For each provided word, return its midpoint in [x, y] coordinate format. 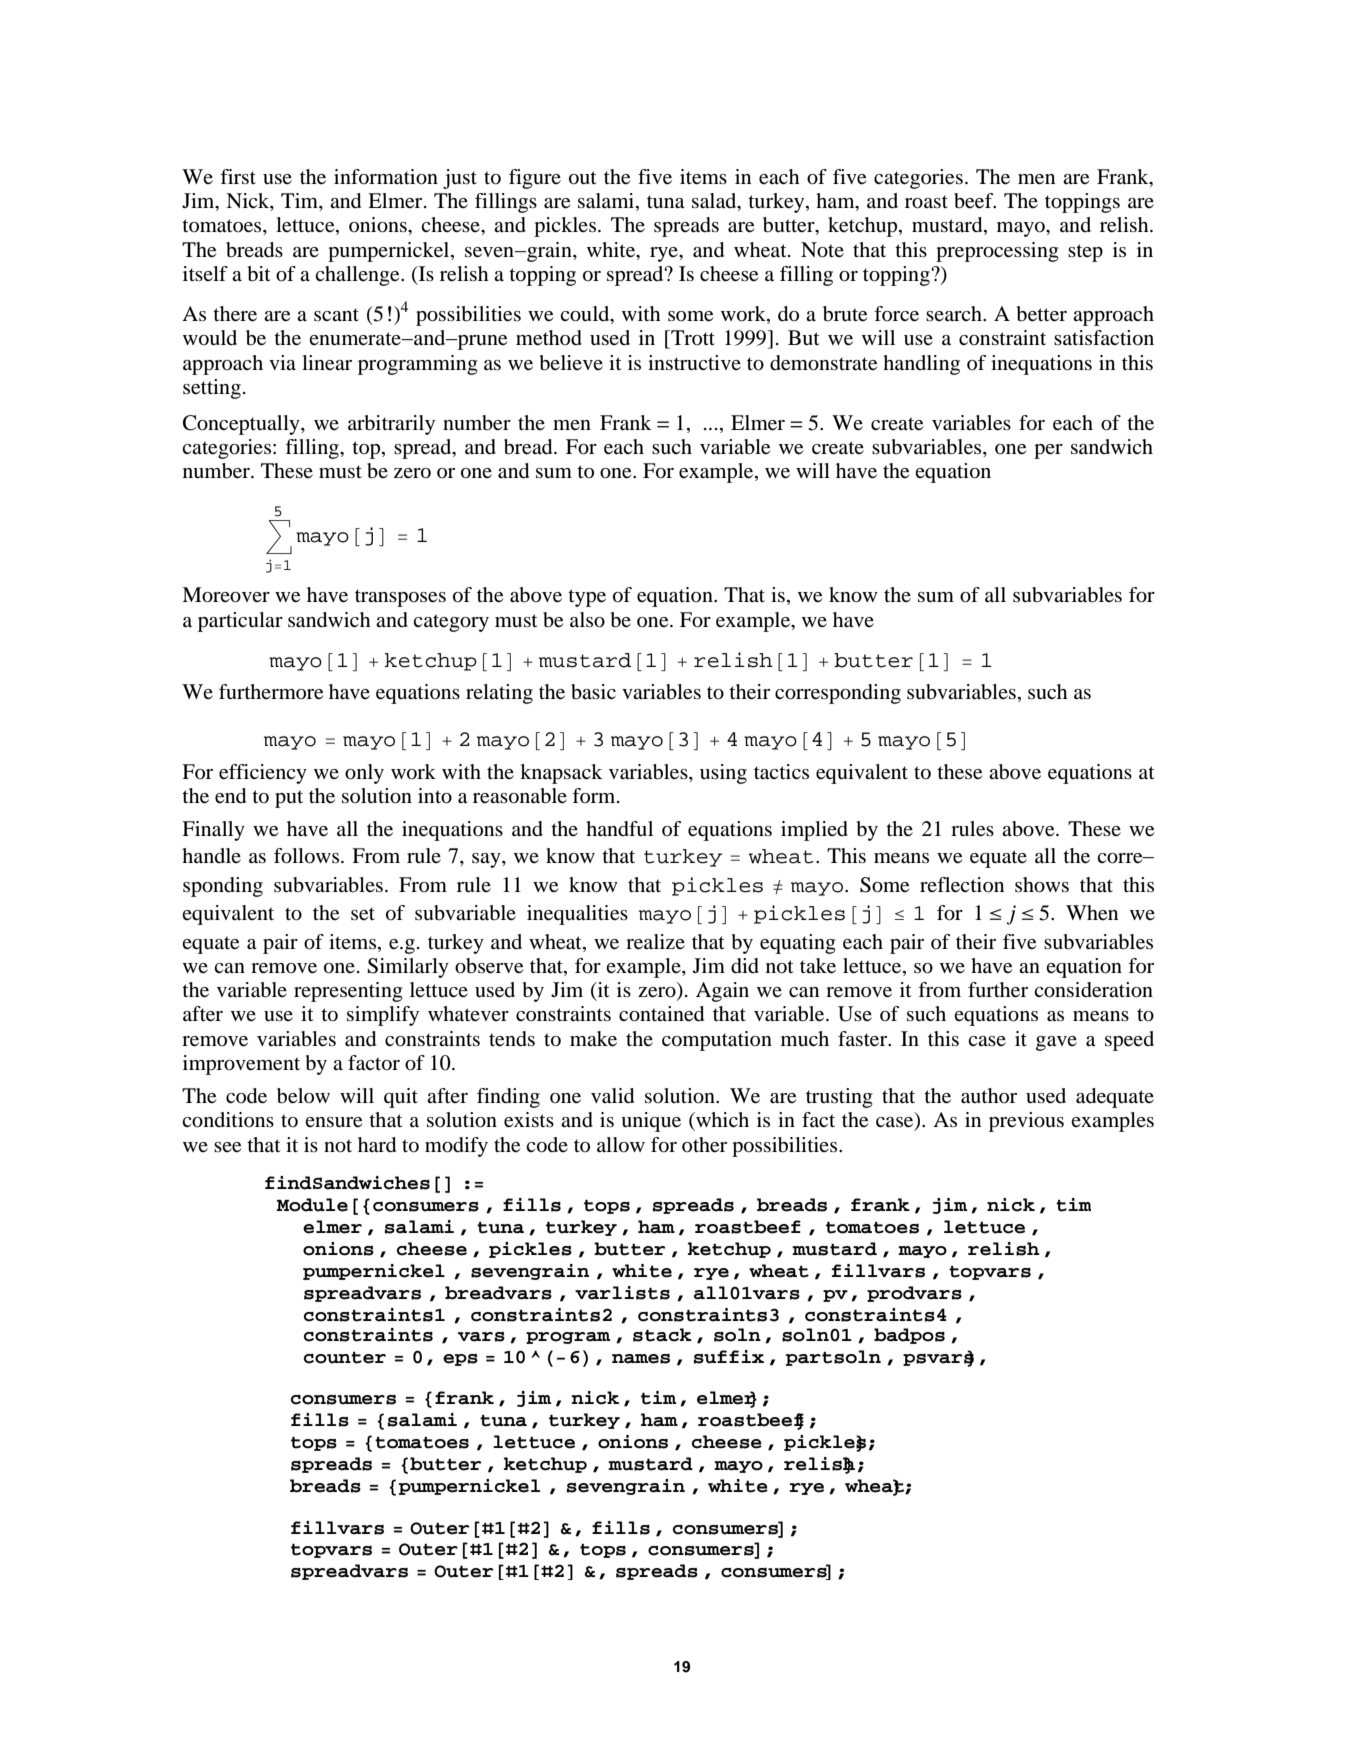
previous [1026, 1122]
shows [1042, 885]
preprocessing [997, 252]
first [238, 176]
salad [715, 202]
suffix [729, 1357]
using [723, 774]
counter [345, 1358]
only [364, 774]
